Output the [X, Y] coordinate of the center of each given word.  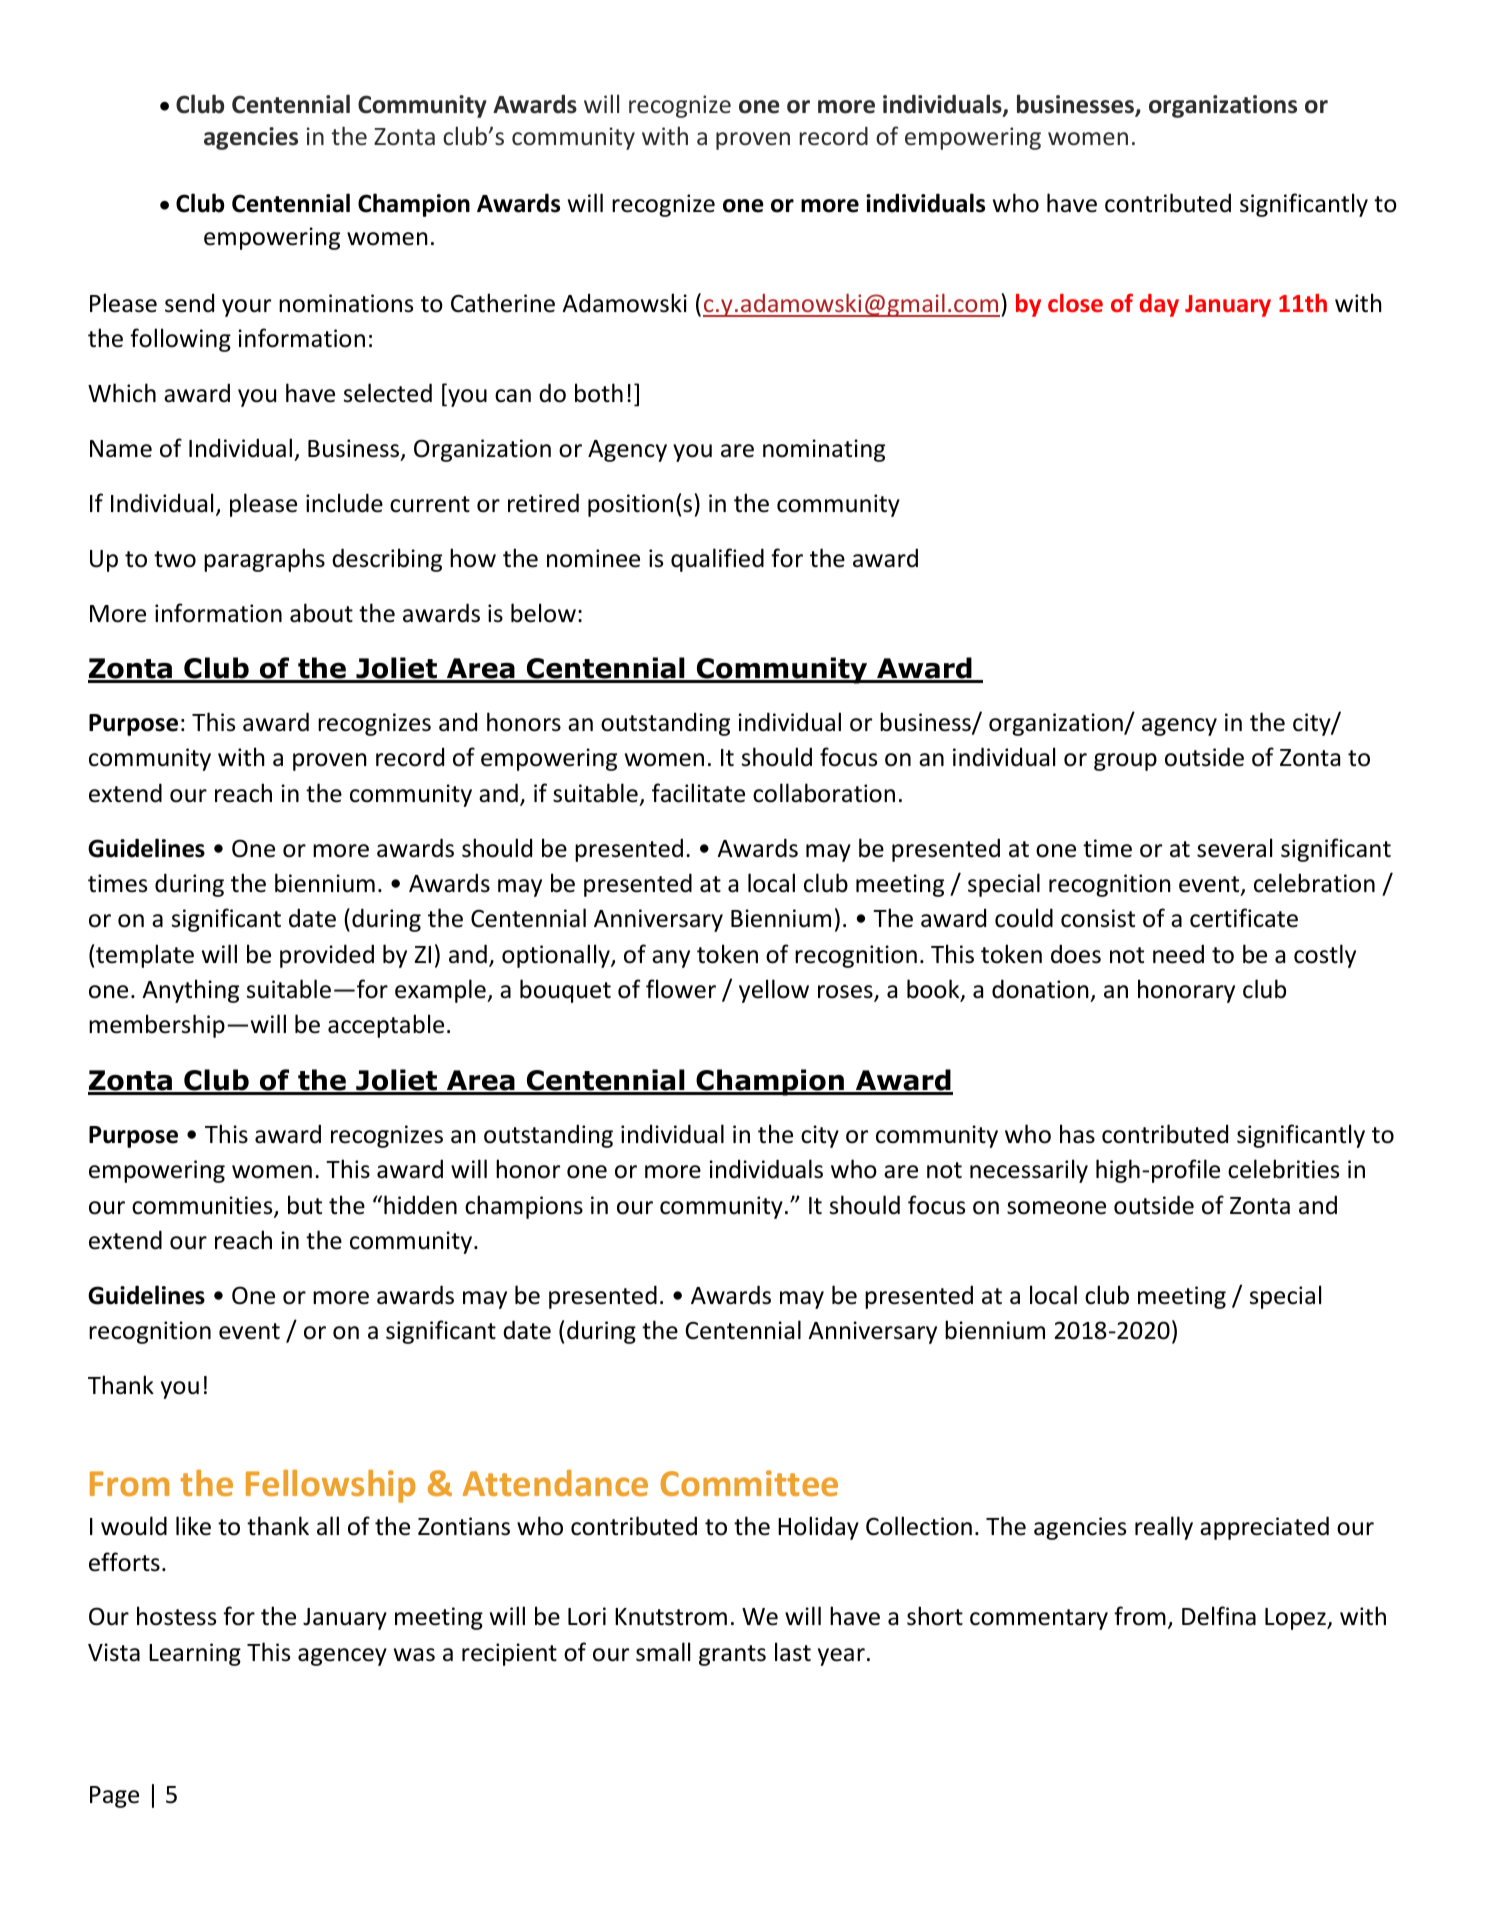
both [599, 393]
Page [114, 1797]
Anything [190, 991]
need [1178, 954]
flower [681, 989]
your [246, 308]
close [1075, 303]
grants [732, 1655]
